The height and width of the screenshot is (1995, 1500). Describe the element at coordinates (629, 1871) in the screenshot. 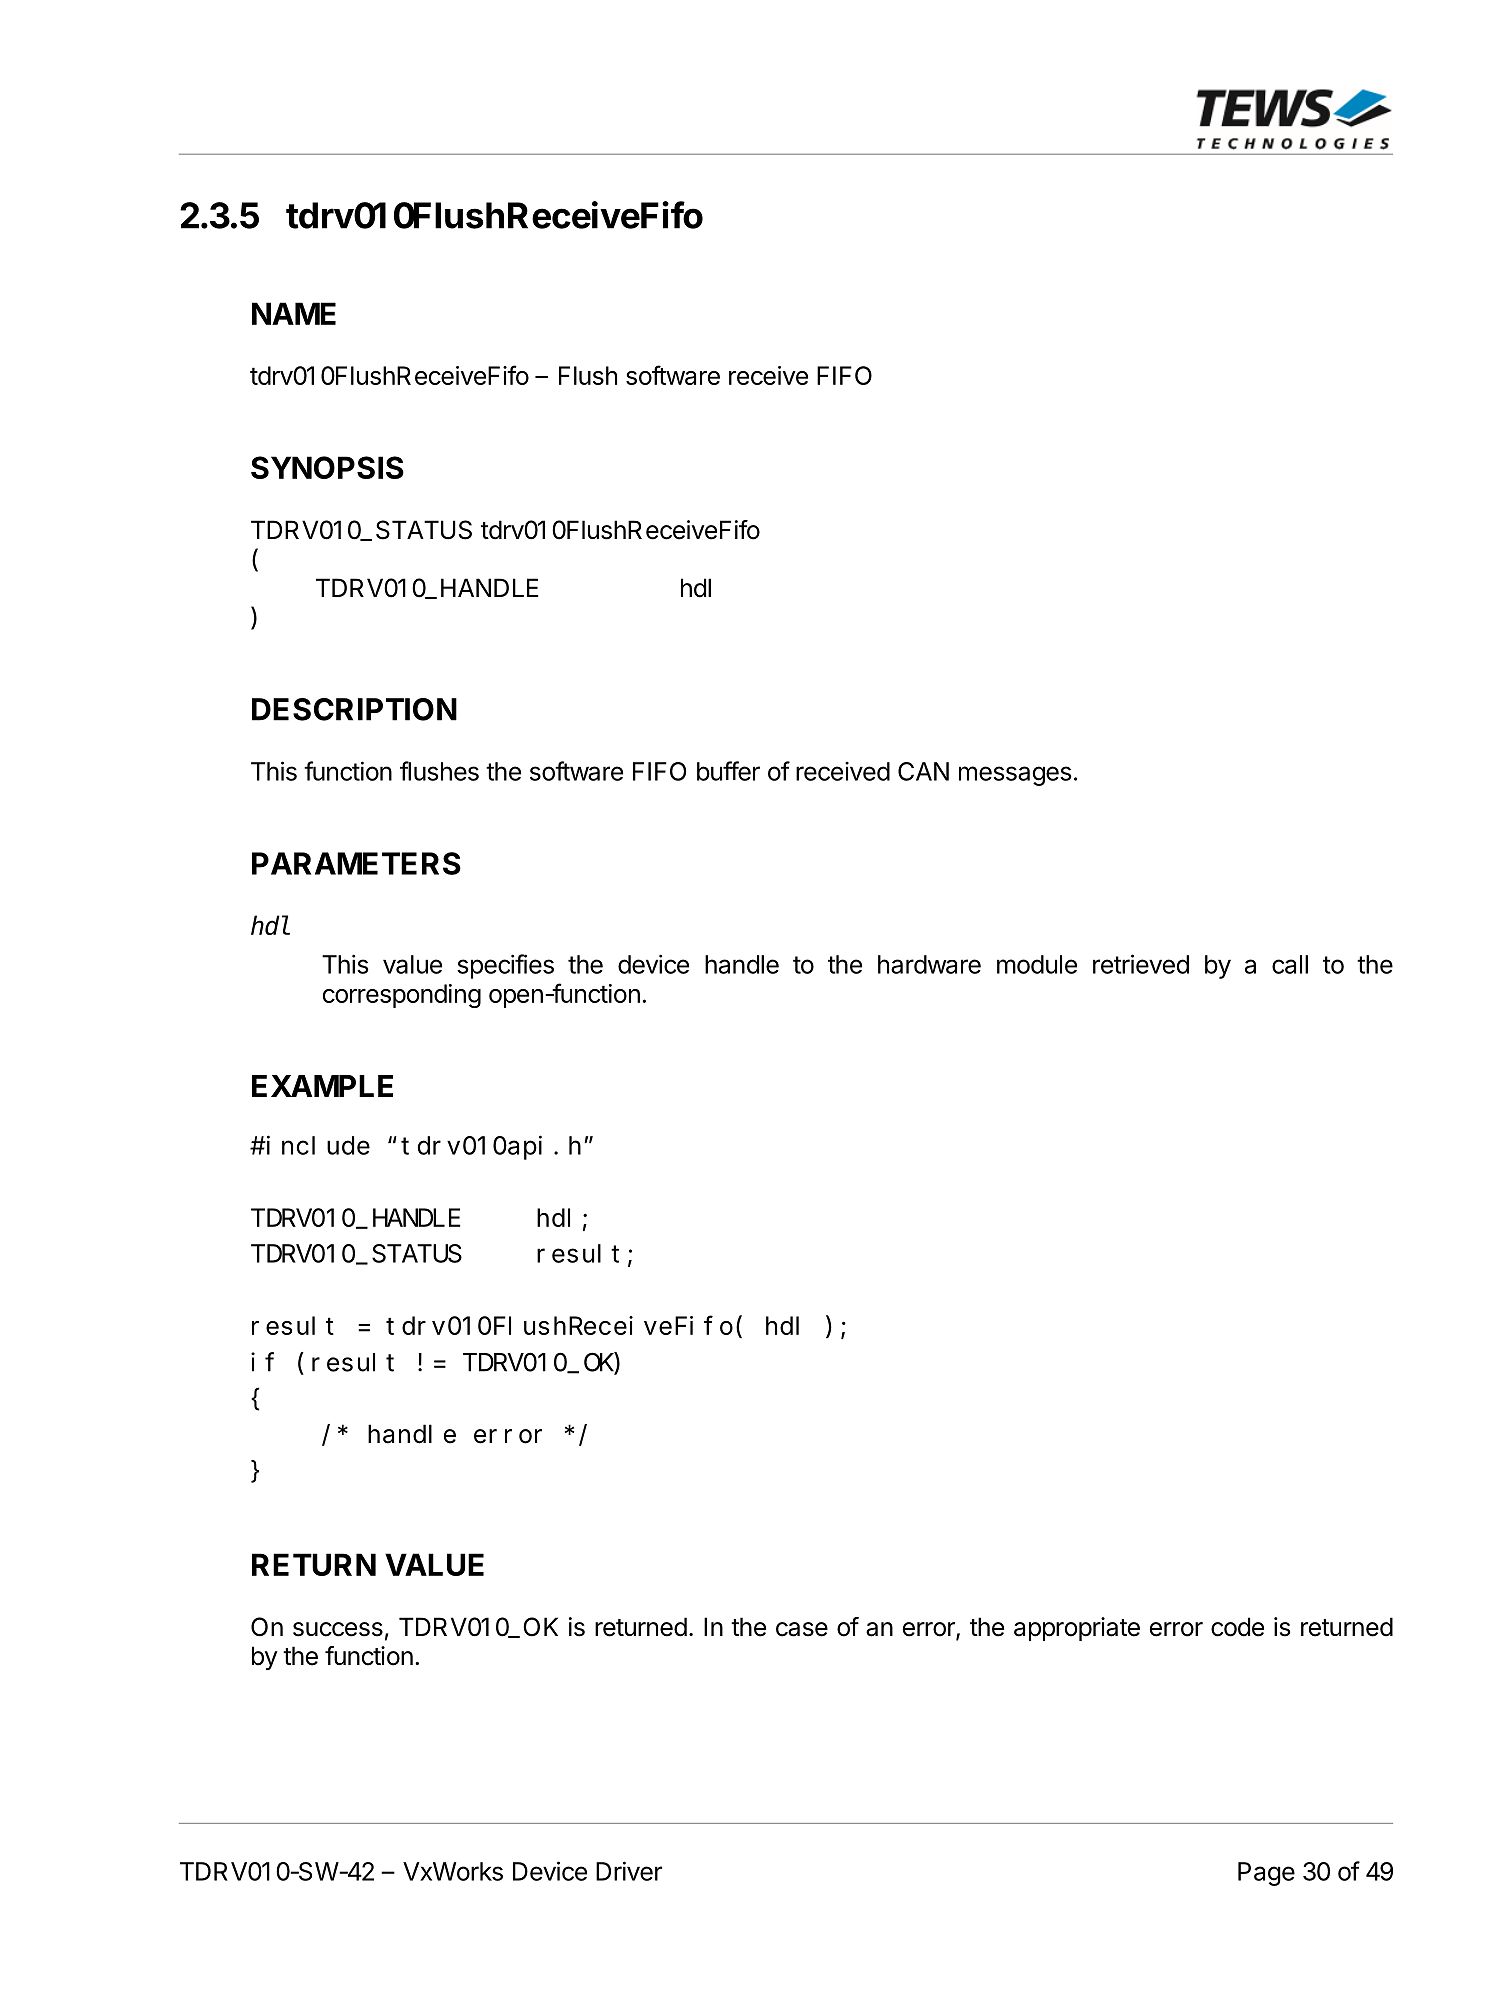

I see `Driver` at that location.
